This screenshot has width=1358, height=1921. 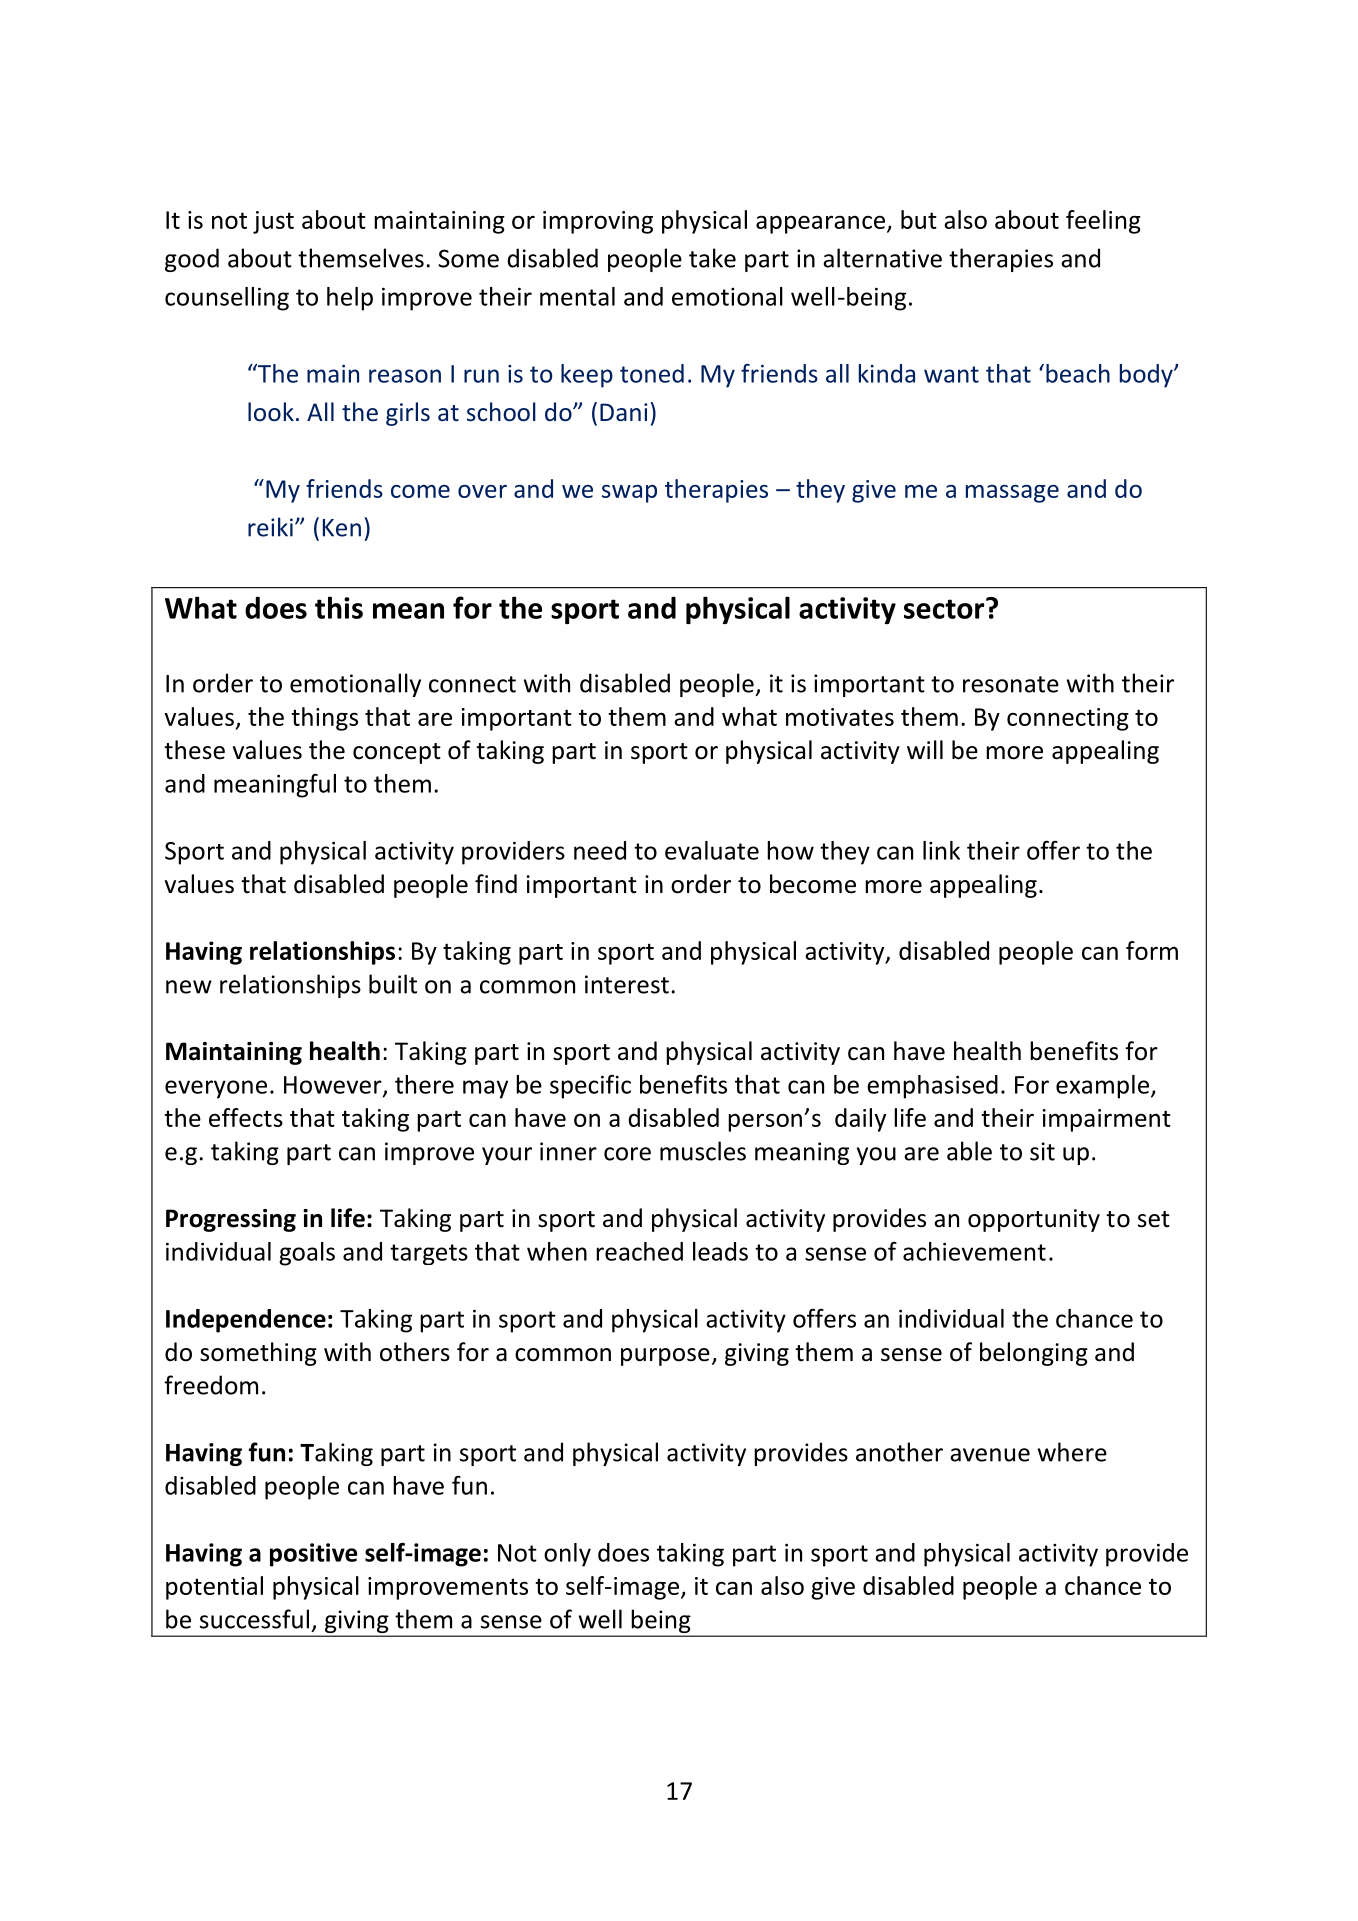 What do you see at coordinates (1152, 950) in the screenshot?
I see `form` at bounding box center [1152, 950].
